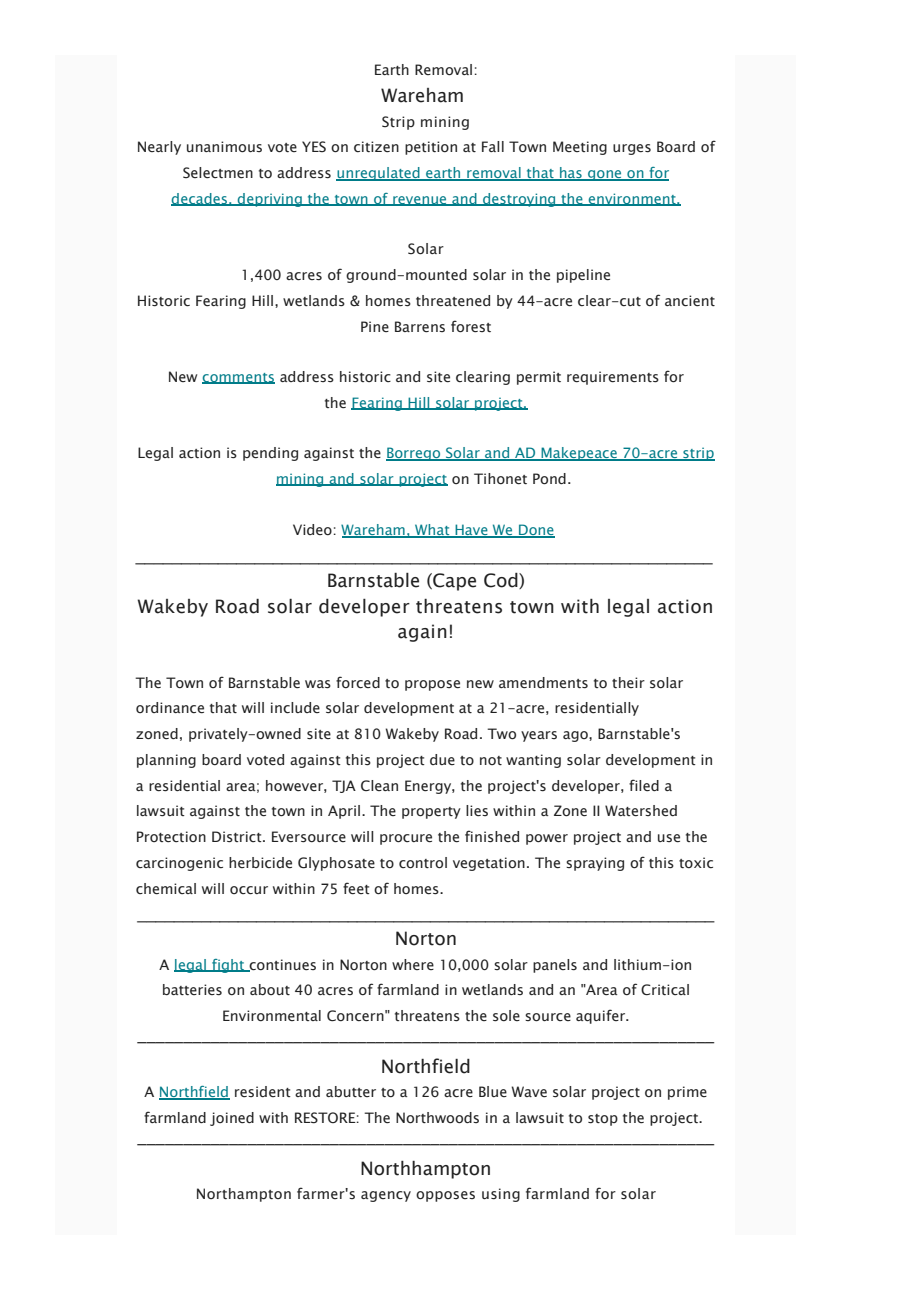 Image resolution: width=924 pixels, height=1308 pixels. What do you see at coordinates (442, 759) in the screenshot?
I see `due` at bounding box center [442, 759].
